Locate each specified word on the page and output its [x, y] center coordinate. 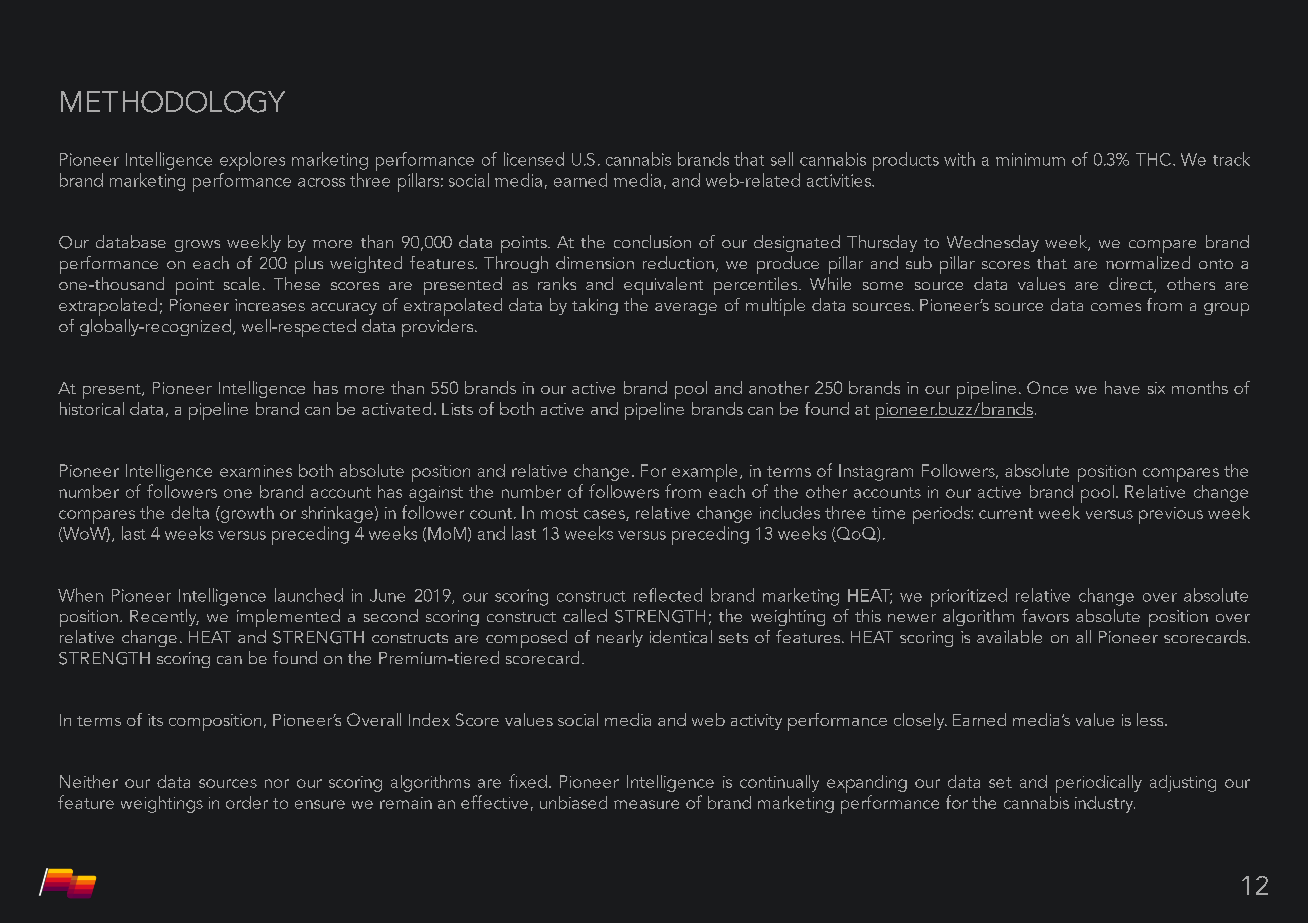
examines [256, 471]
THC [1153, 159]
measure [646, 804]
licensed [534, 159]
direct [1132, 285]
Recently [164, 617]
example [704, 473]
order [247, 802]
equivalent [663, 286]
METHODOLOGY [173, 102]
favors [1045, 615]
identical [681, 636]
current [1006, 513]
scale [242, 283]
